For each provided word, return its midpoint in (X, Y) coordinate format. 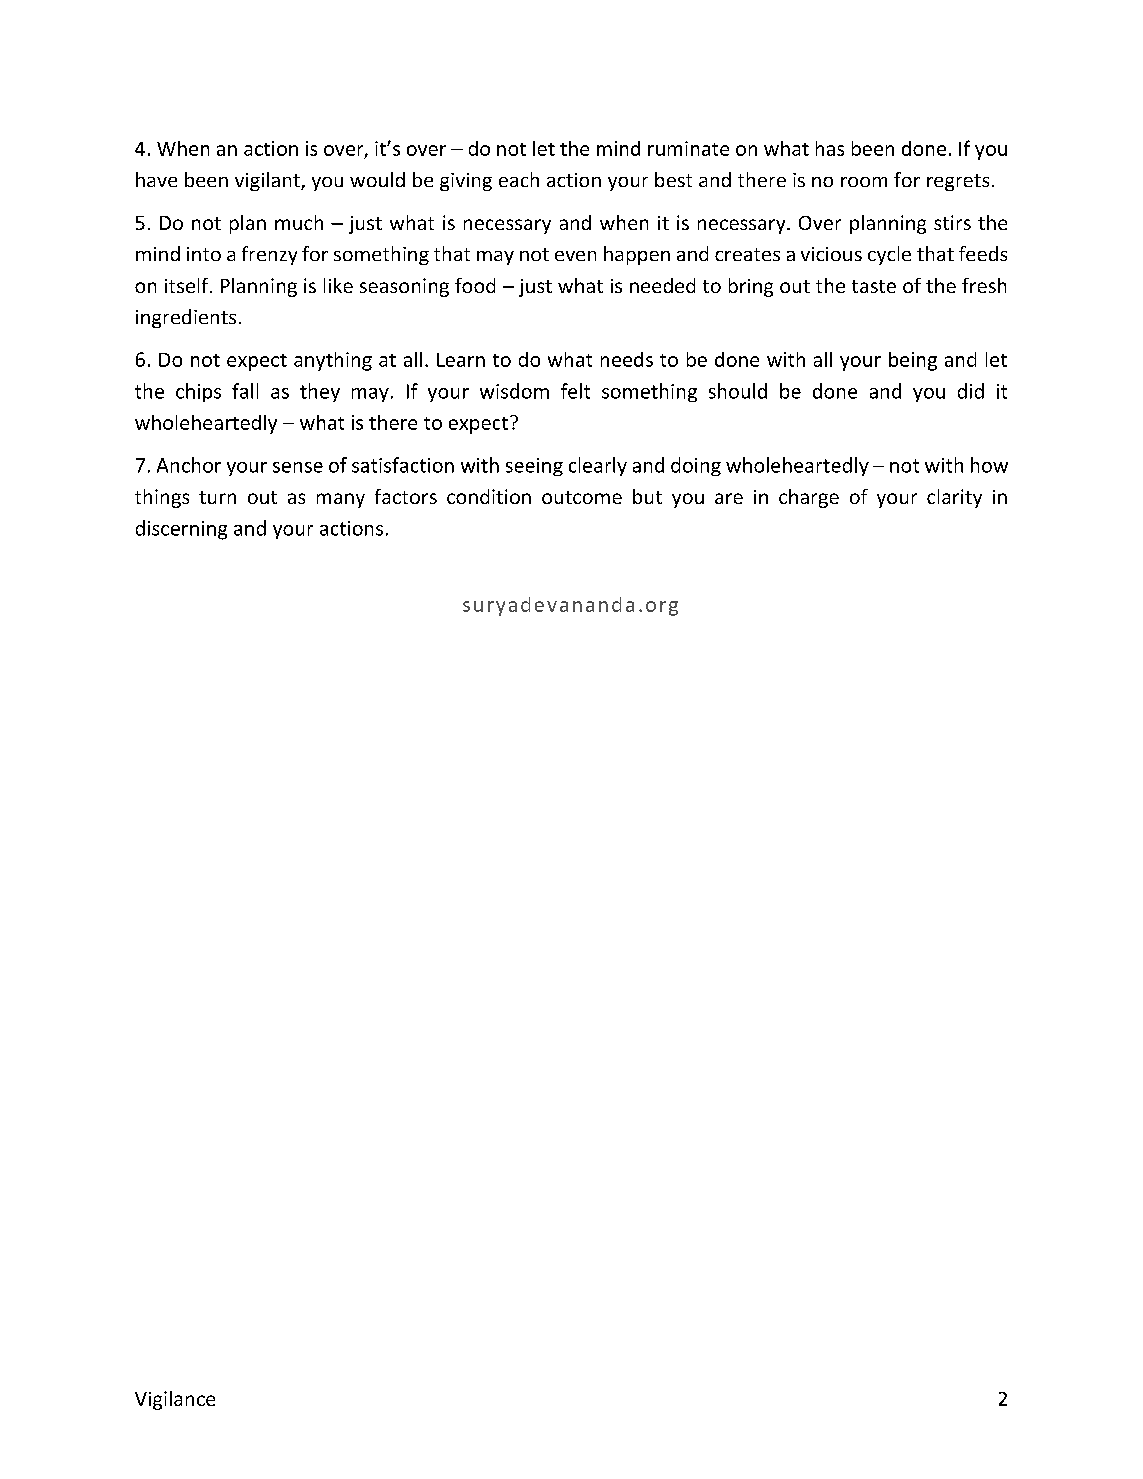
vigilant (268, 181)
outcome (582, 497)
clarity (954, 498)
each (519, 179)
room (864, 182)
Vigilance (175, 1400)
